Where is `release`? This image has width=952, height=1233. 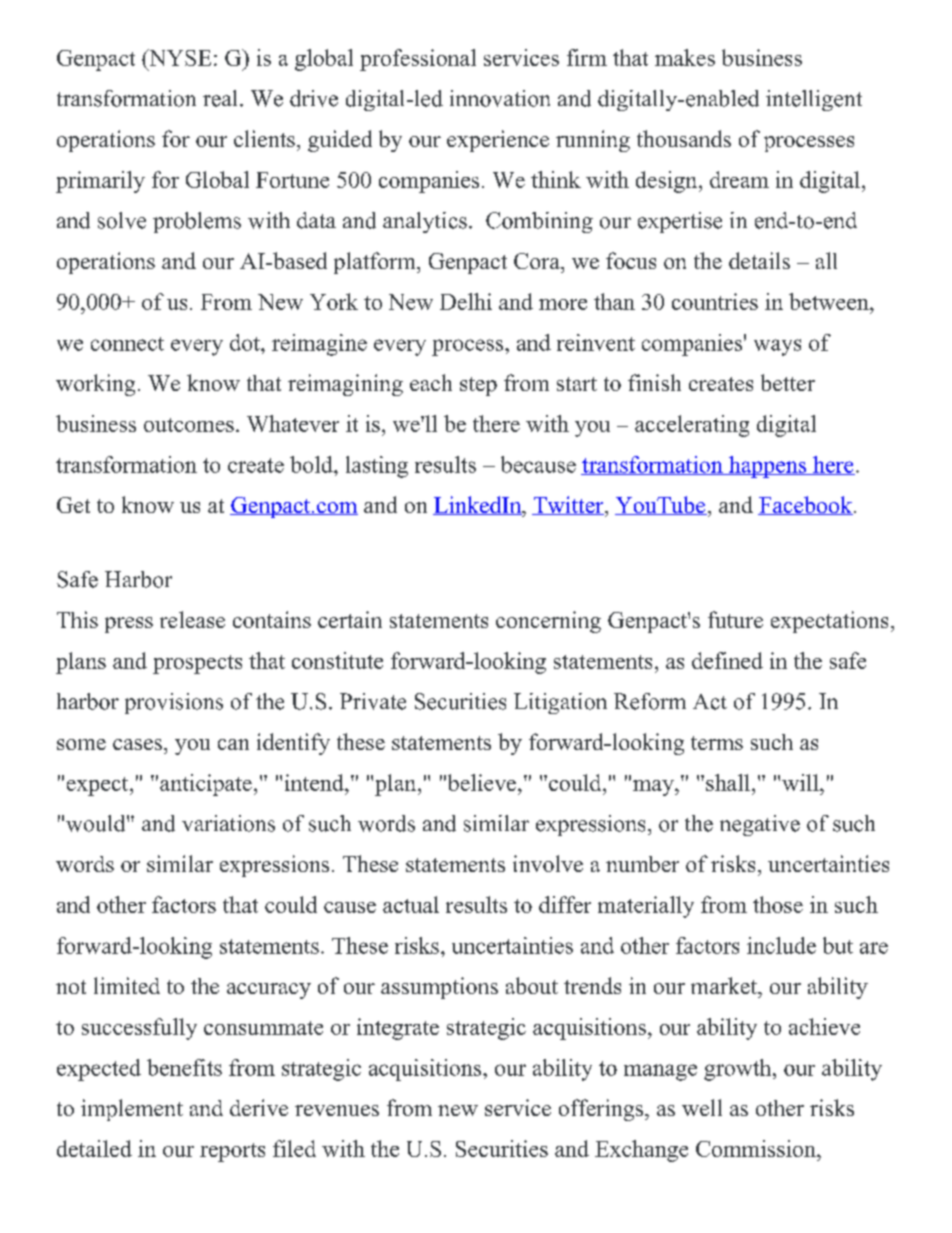
release is located at coordinates (192, 619).
